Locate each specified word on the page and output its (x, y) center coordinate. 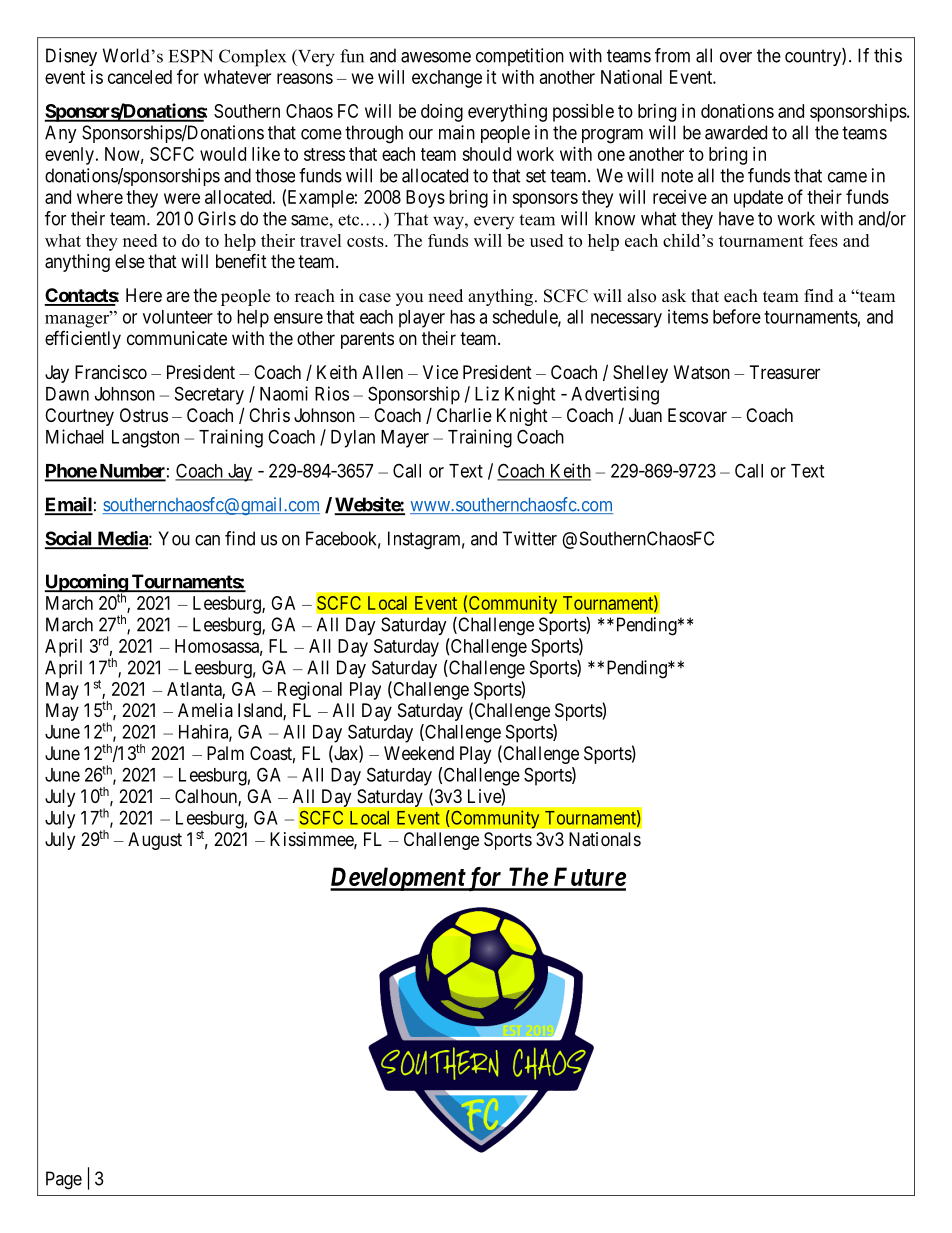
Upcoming (86, 584)
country (814, 57)
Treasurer (785, 372)
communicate (177, 338)
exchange (447, 79)
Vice (440, 372)
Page (64, 1180)
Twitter (529, 538)
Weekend (419, 753)
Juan (645, 415)
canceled (140, 77)
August (155, 841)
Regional (310, 691)
